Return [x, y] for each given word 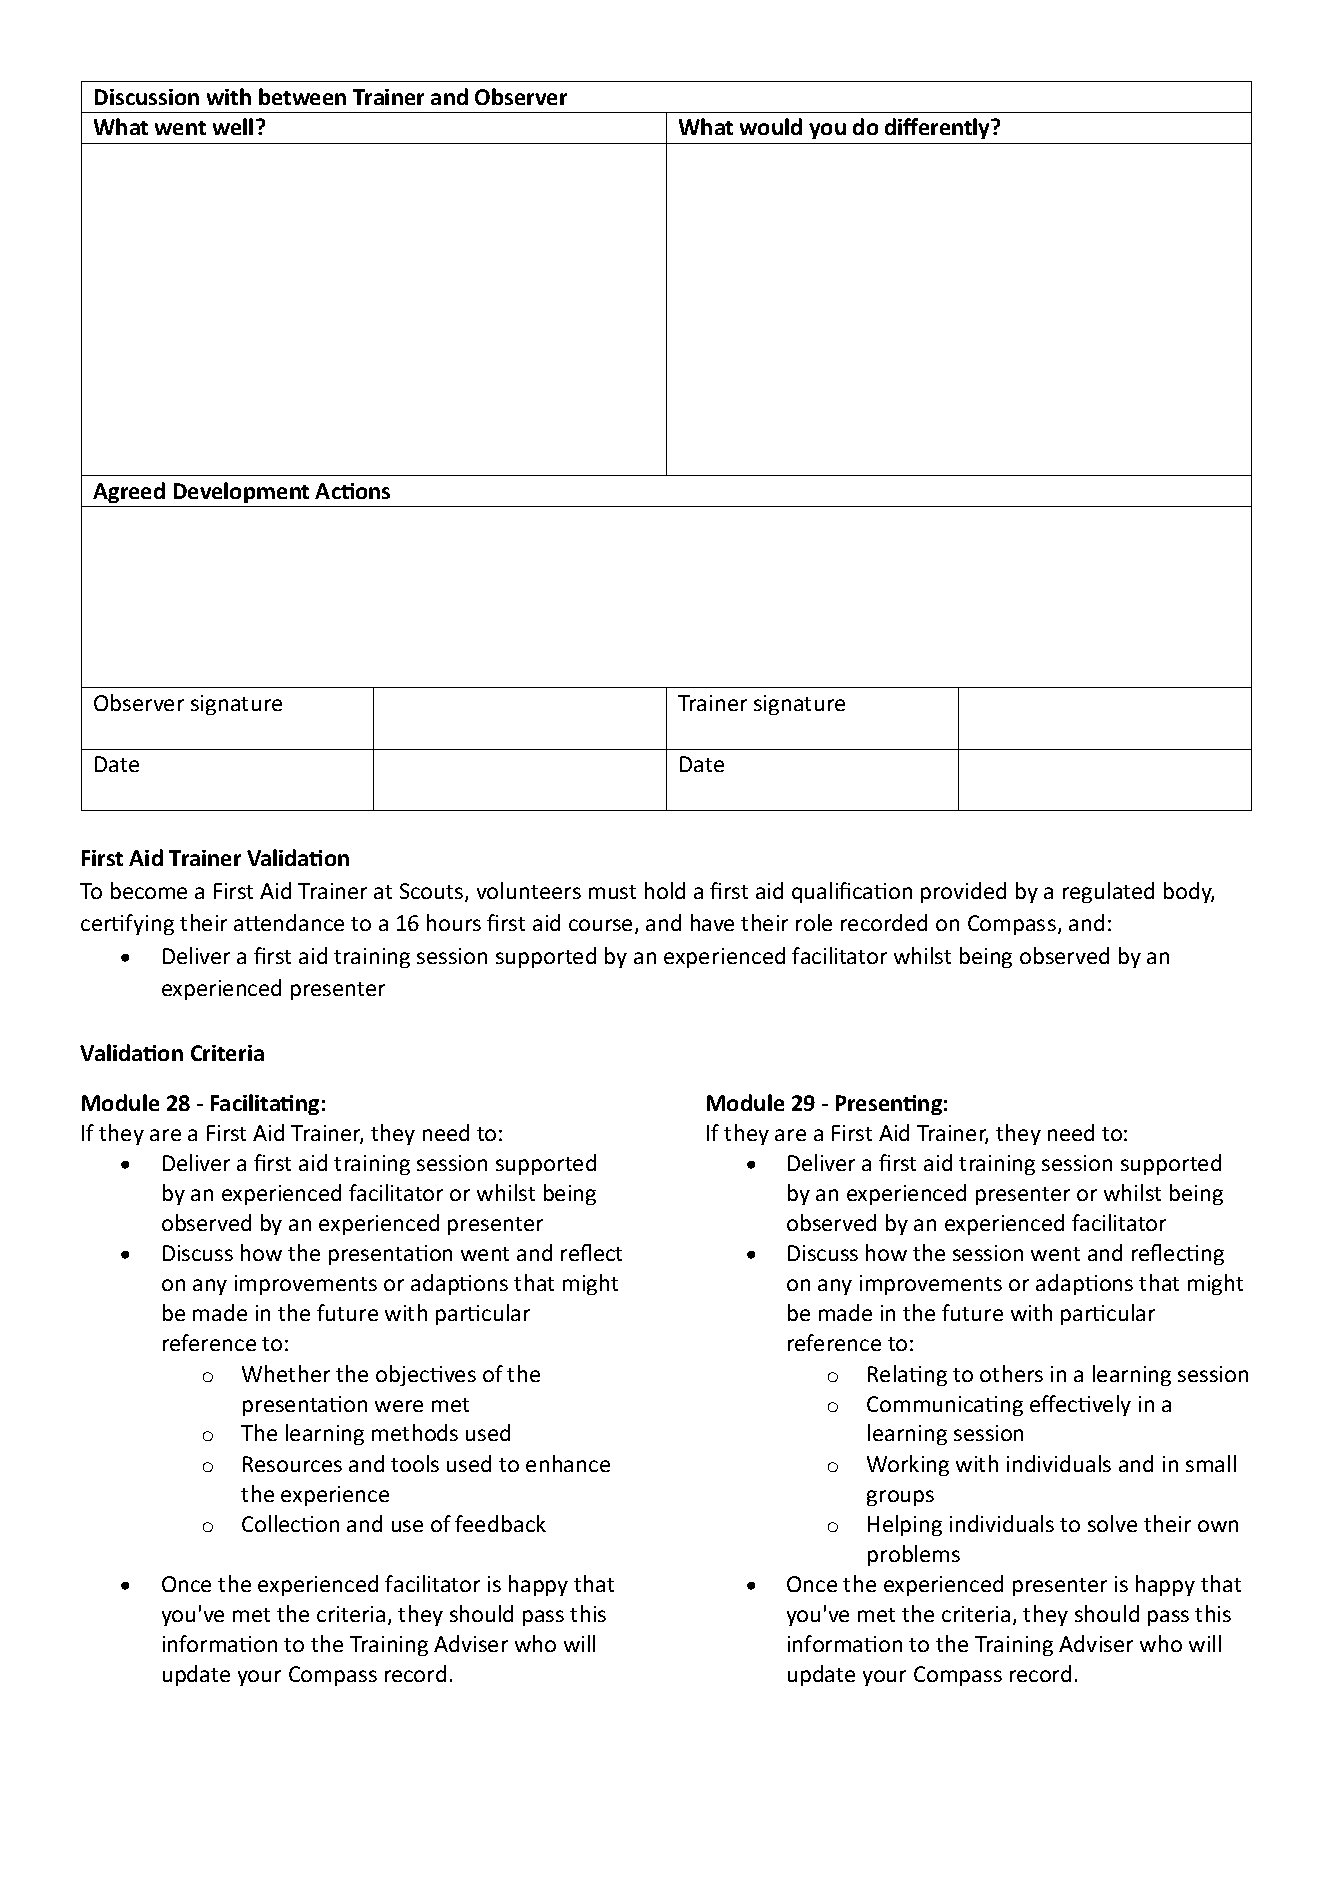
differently [939, 128]
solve [1112, 1523]
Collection [290, 1523]
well [233, 126]
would [771, 126]
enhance [568, 1463]
